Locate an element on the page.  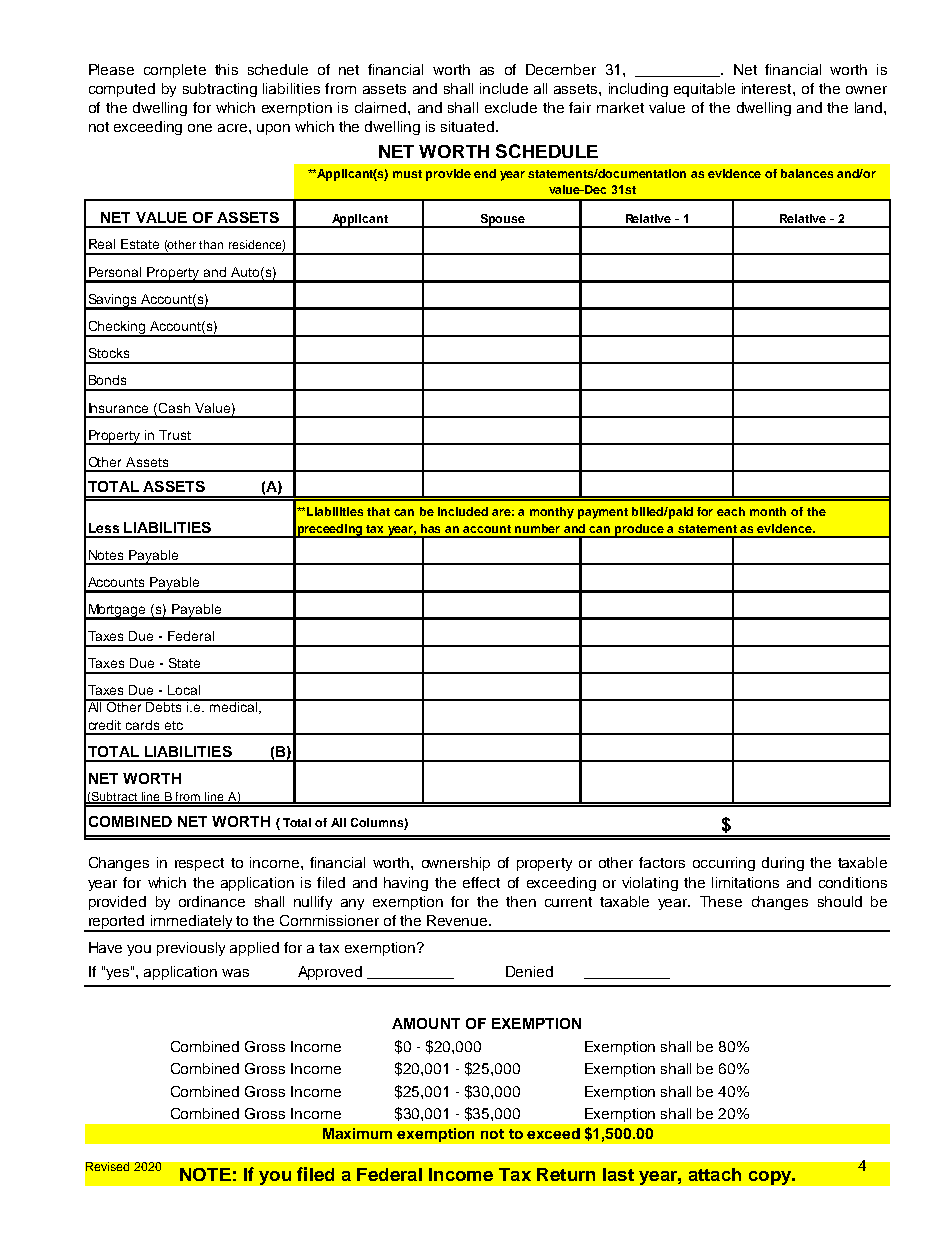
exclude is located at coordinates (511, 107).
